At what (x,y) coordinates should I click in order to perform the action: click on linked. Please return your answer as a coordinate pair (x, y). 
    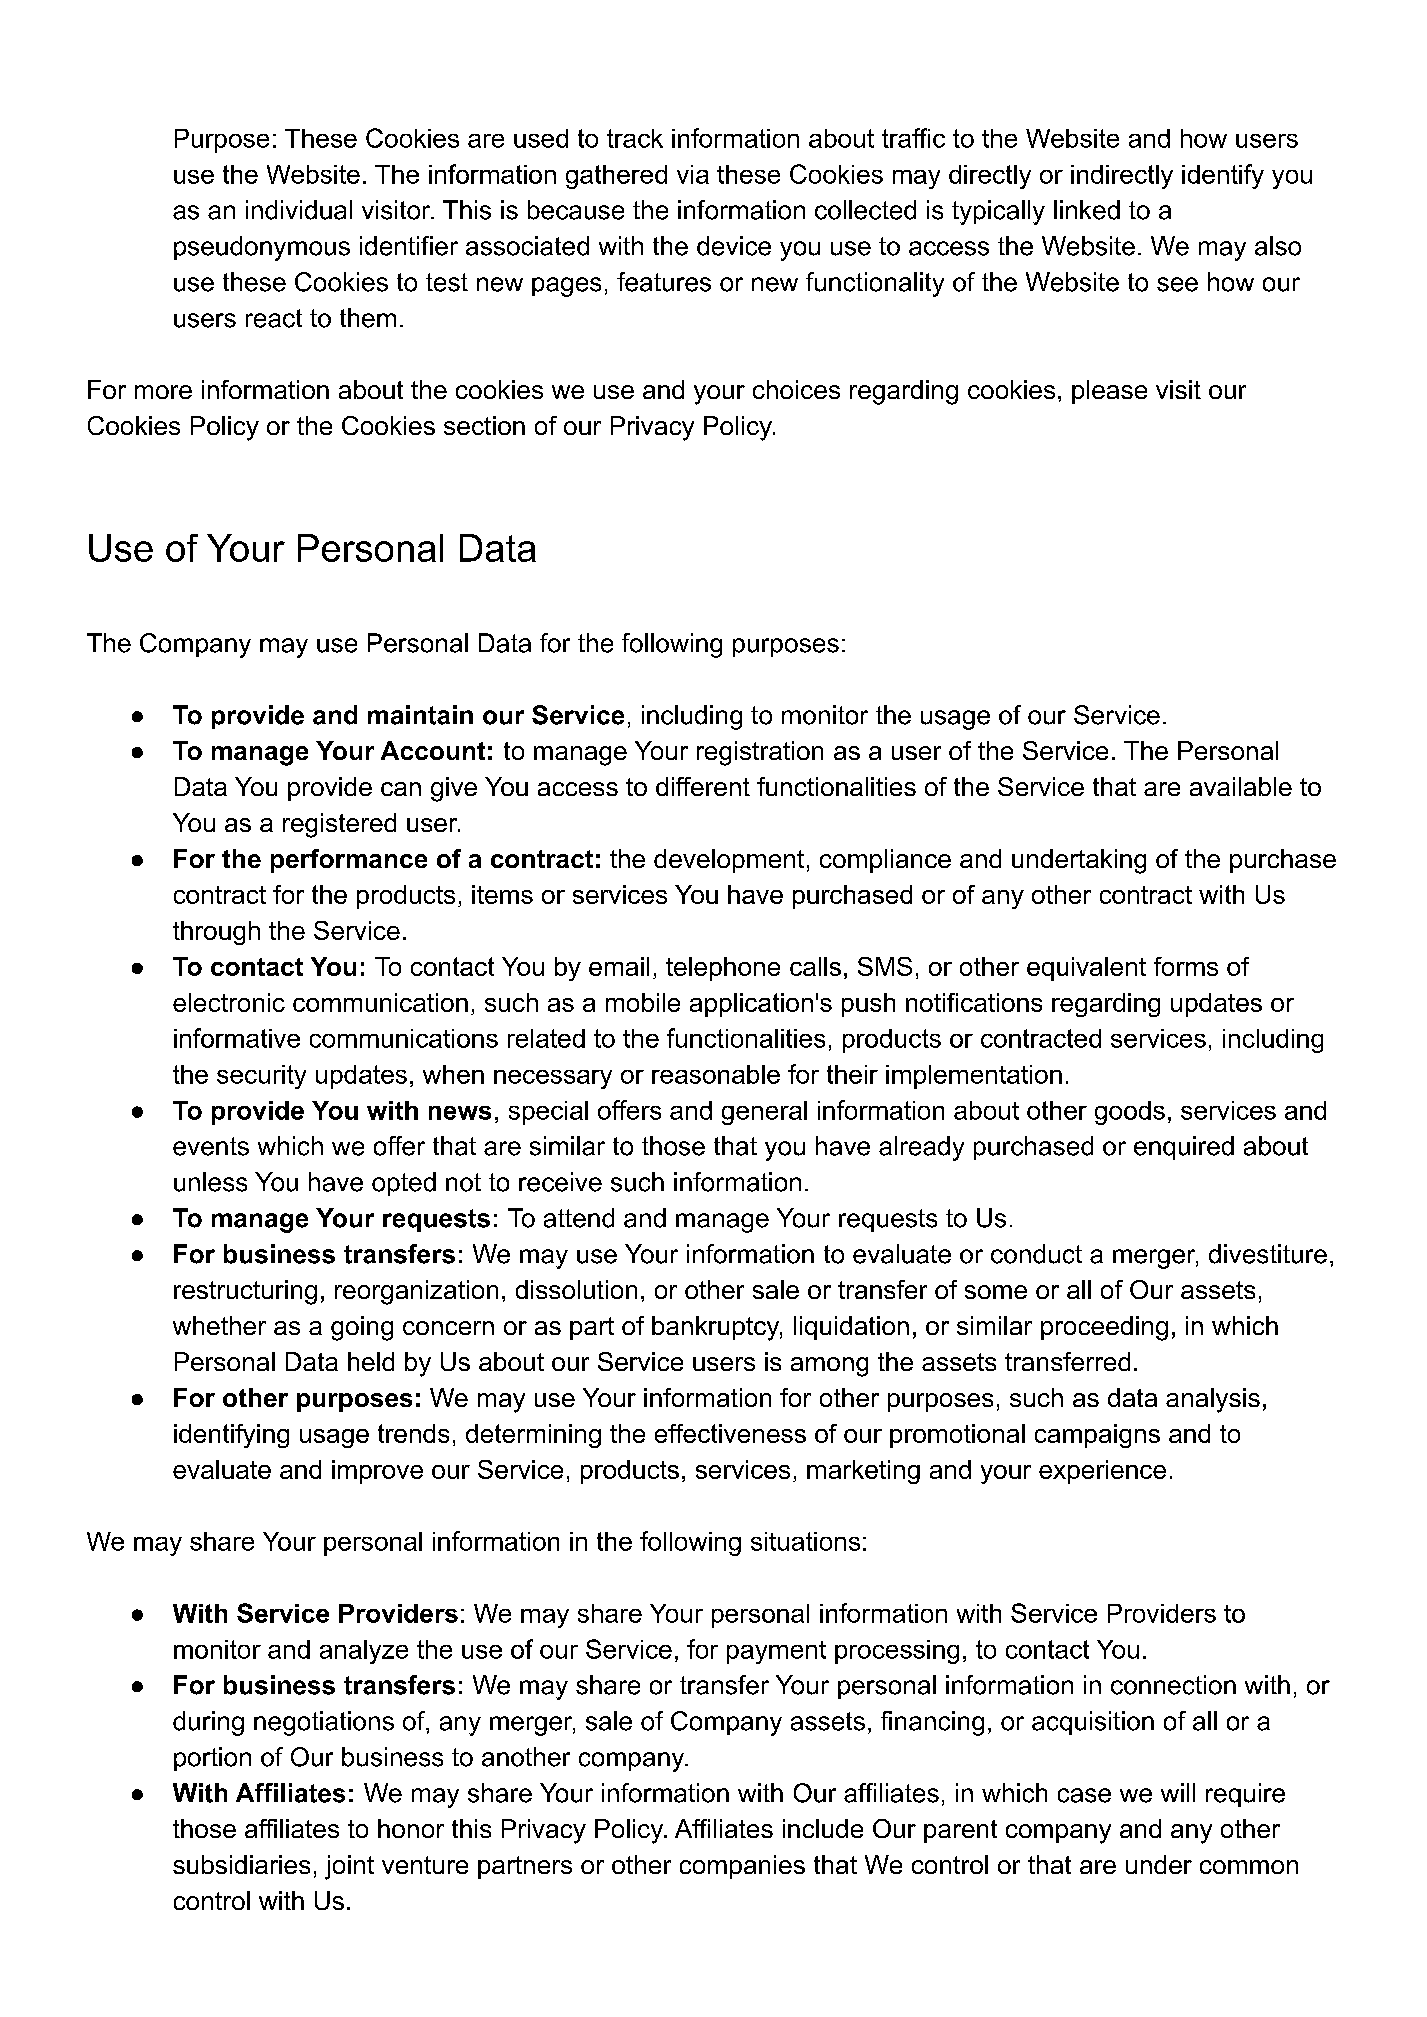
    Looking at the image, I should click on (1087, 210).
